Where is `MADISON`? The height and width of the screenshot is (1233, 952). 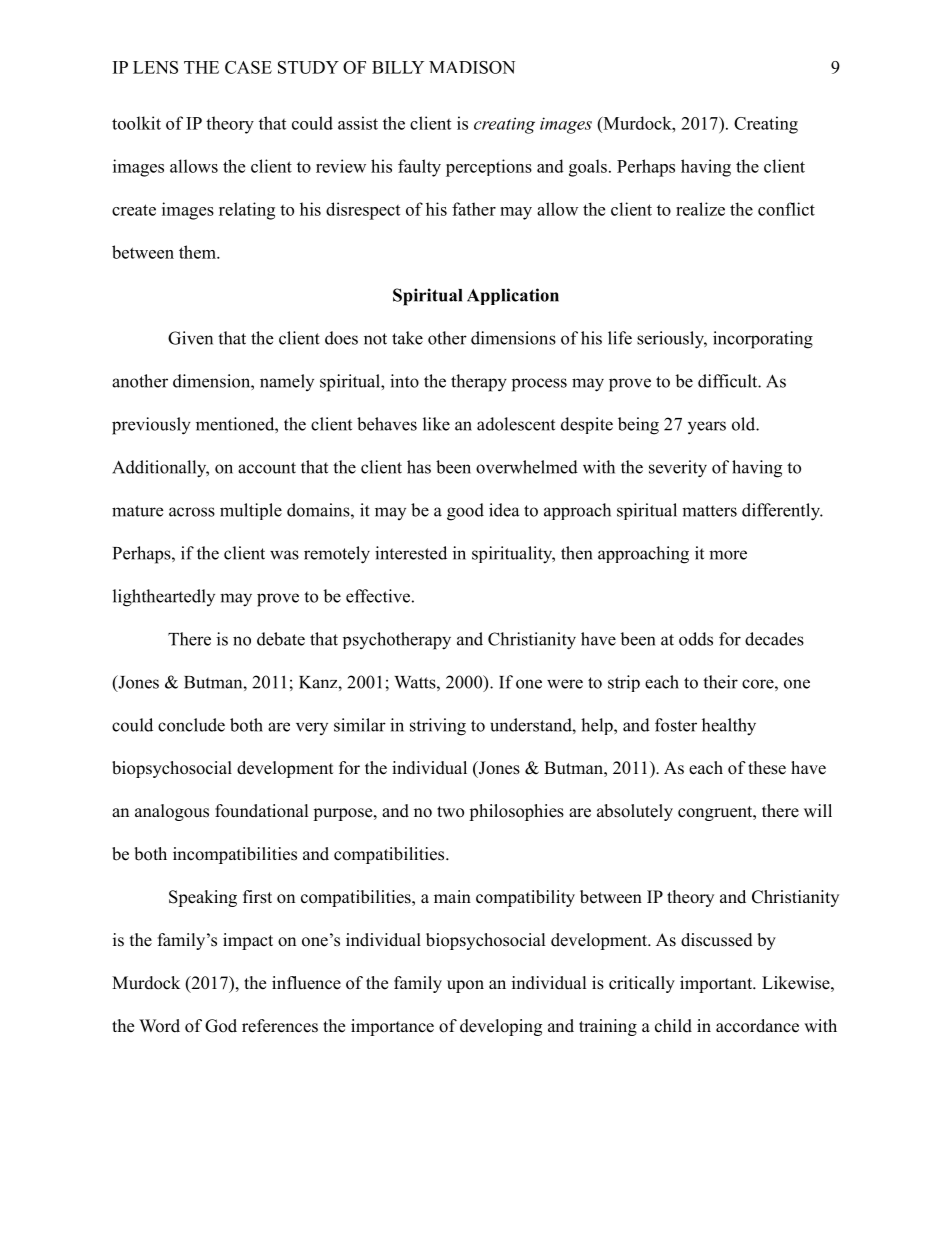 MADISON is located at coordinates (472, 67).
